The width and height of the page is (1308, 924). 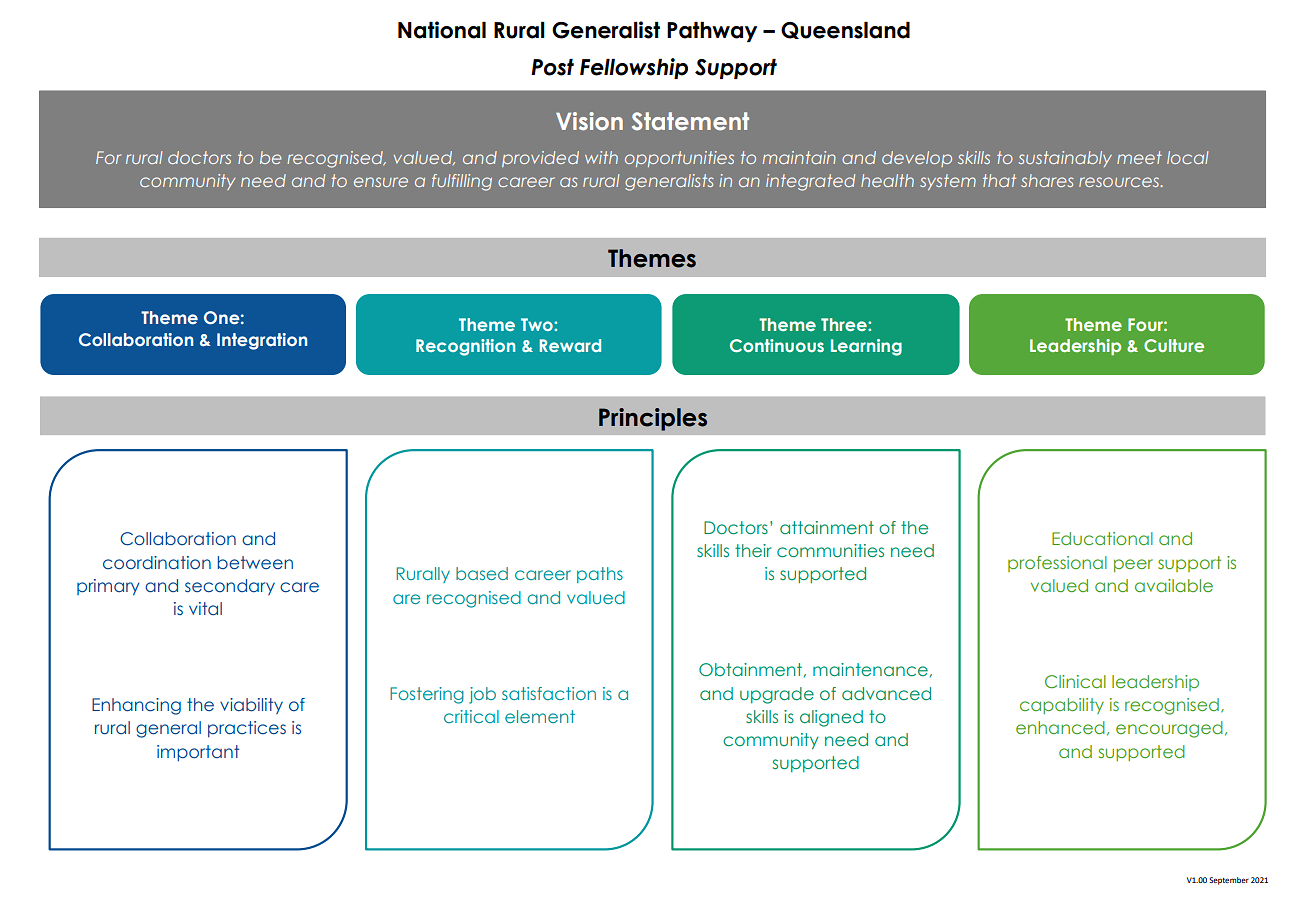 What do you see at coordinates (442, 30) in the page?
I see `National` at bounding box center [442, 30].
